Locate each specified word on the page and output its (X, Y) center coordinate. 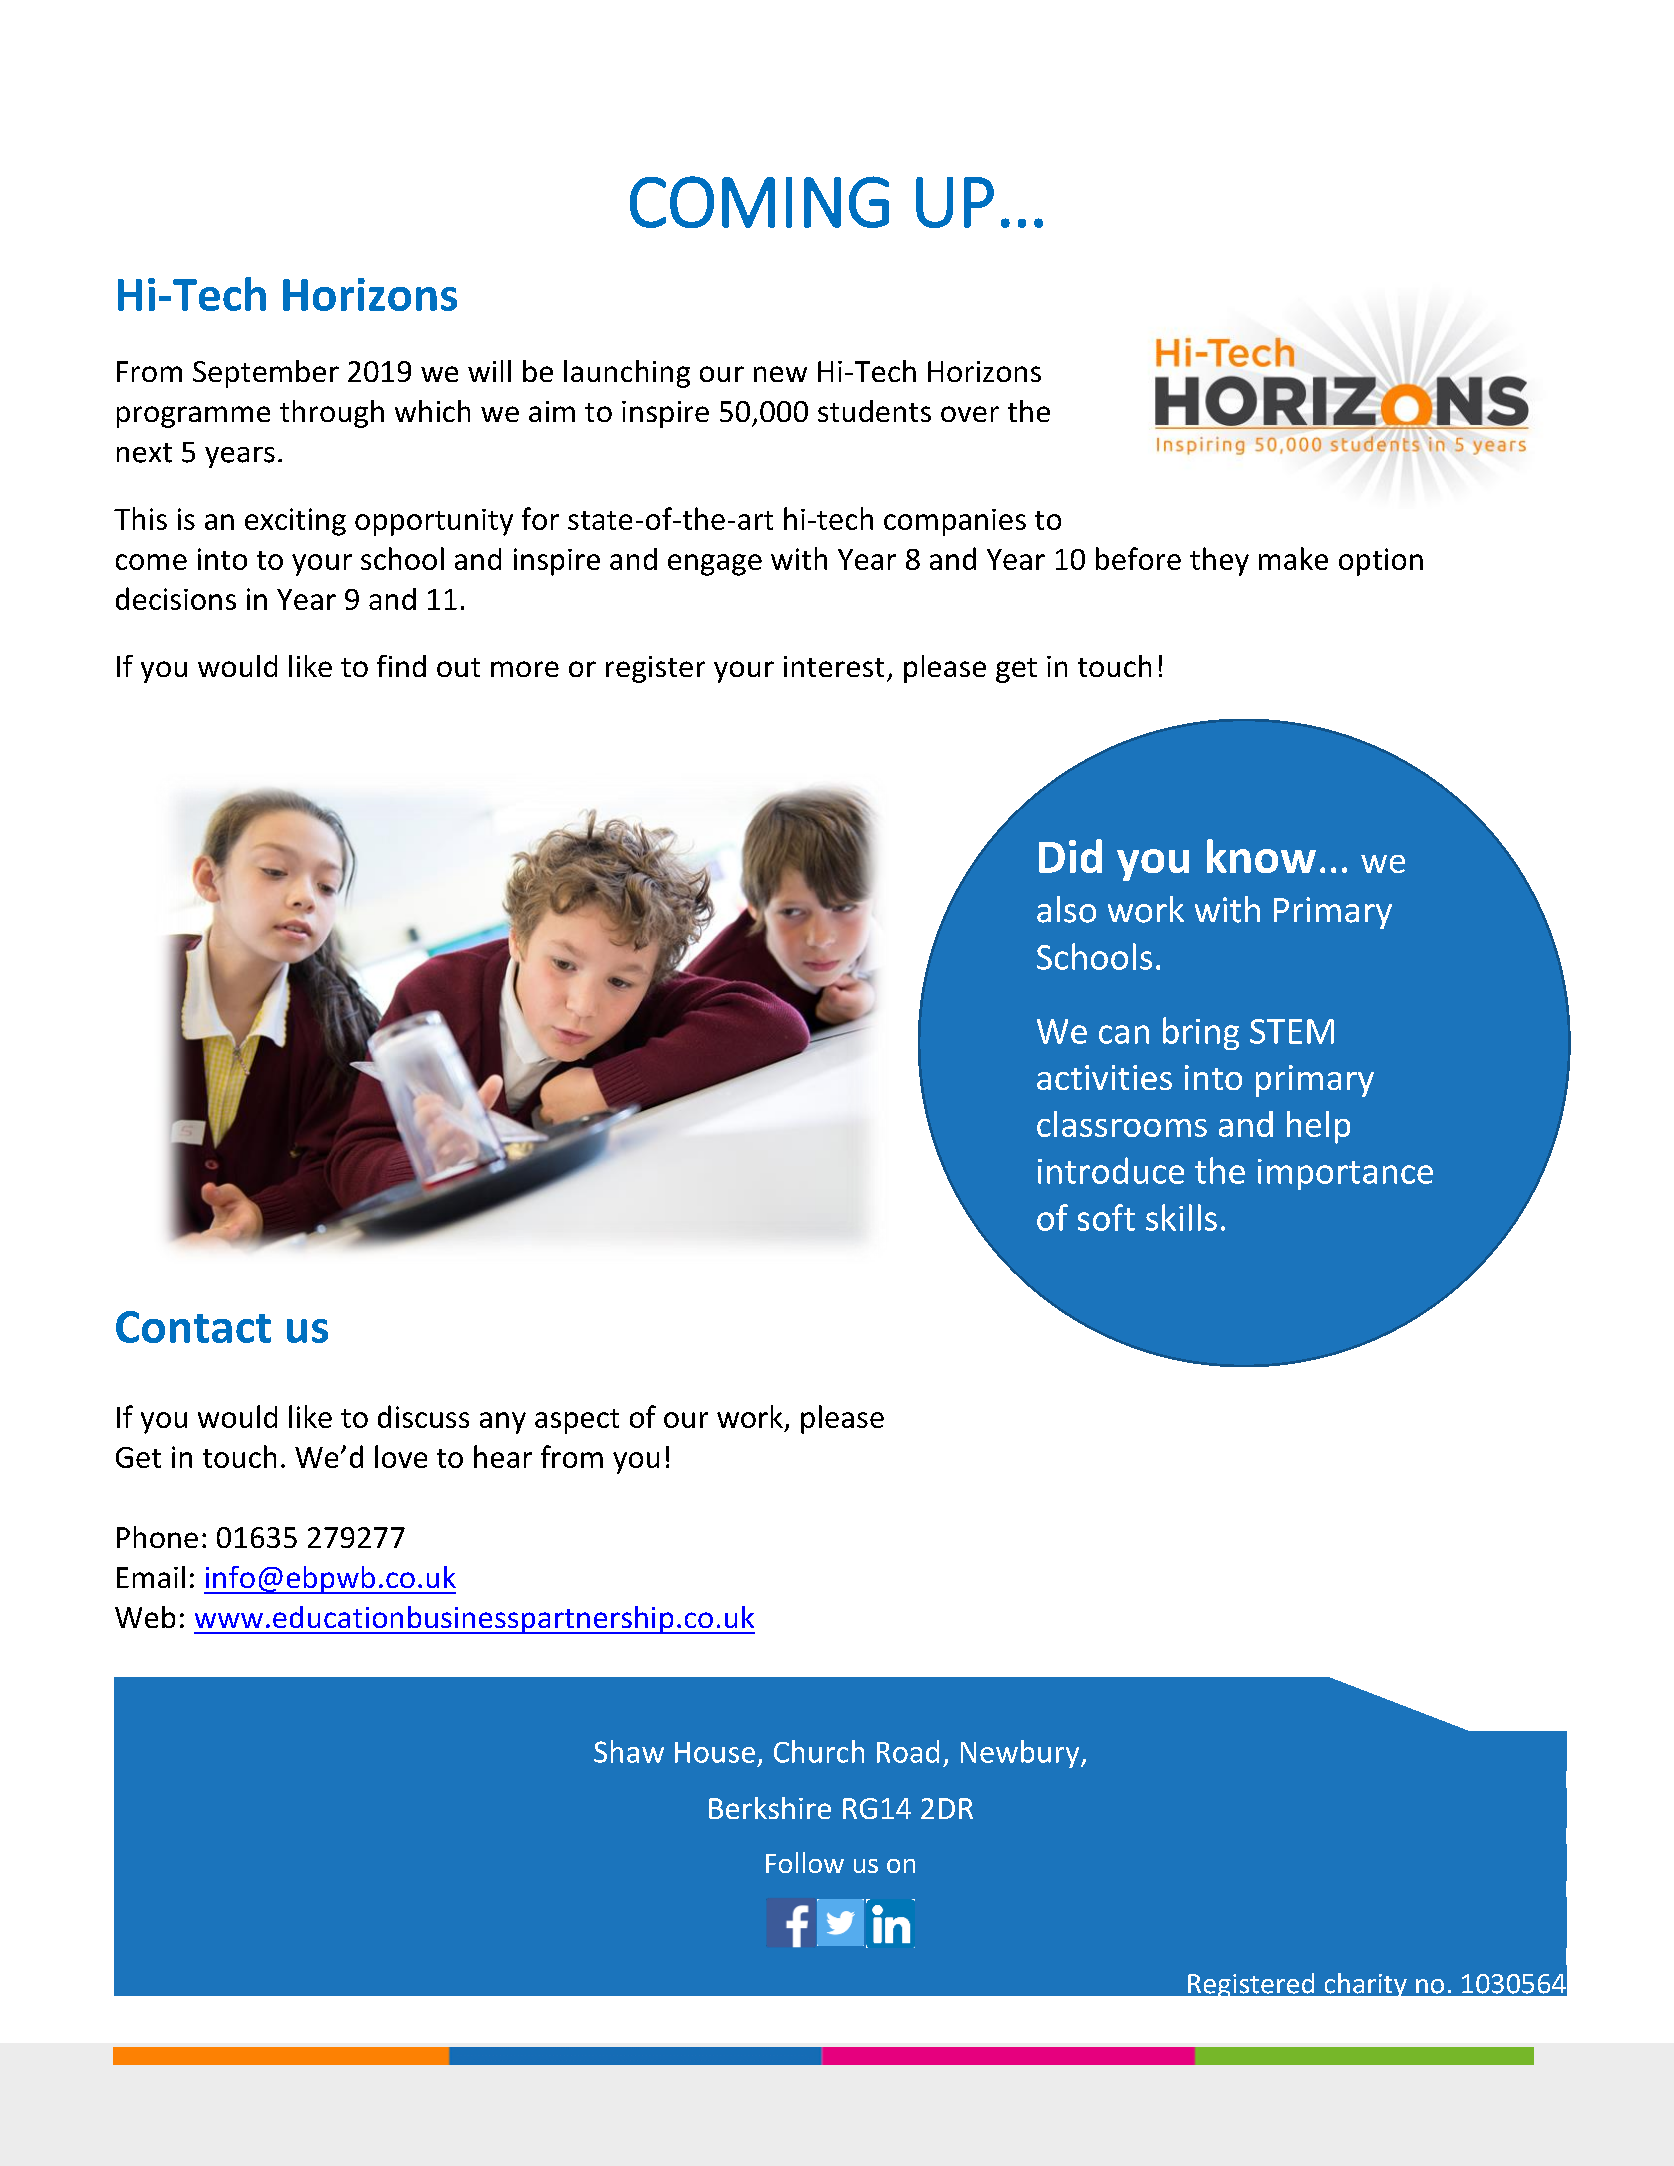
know (1261, 856)
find (401, 666)
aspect (577, 1421)
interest (834, 666)
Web (145, 1617)
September (266, 374)
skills (1181, 1217)
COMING (759, 202)
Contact (193, 1327)
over (970, 414)
